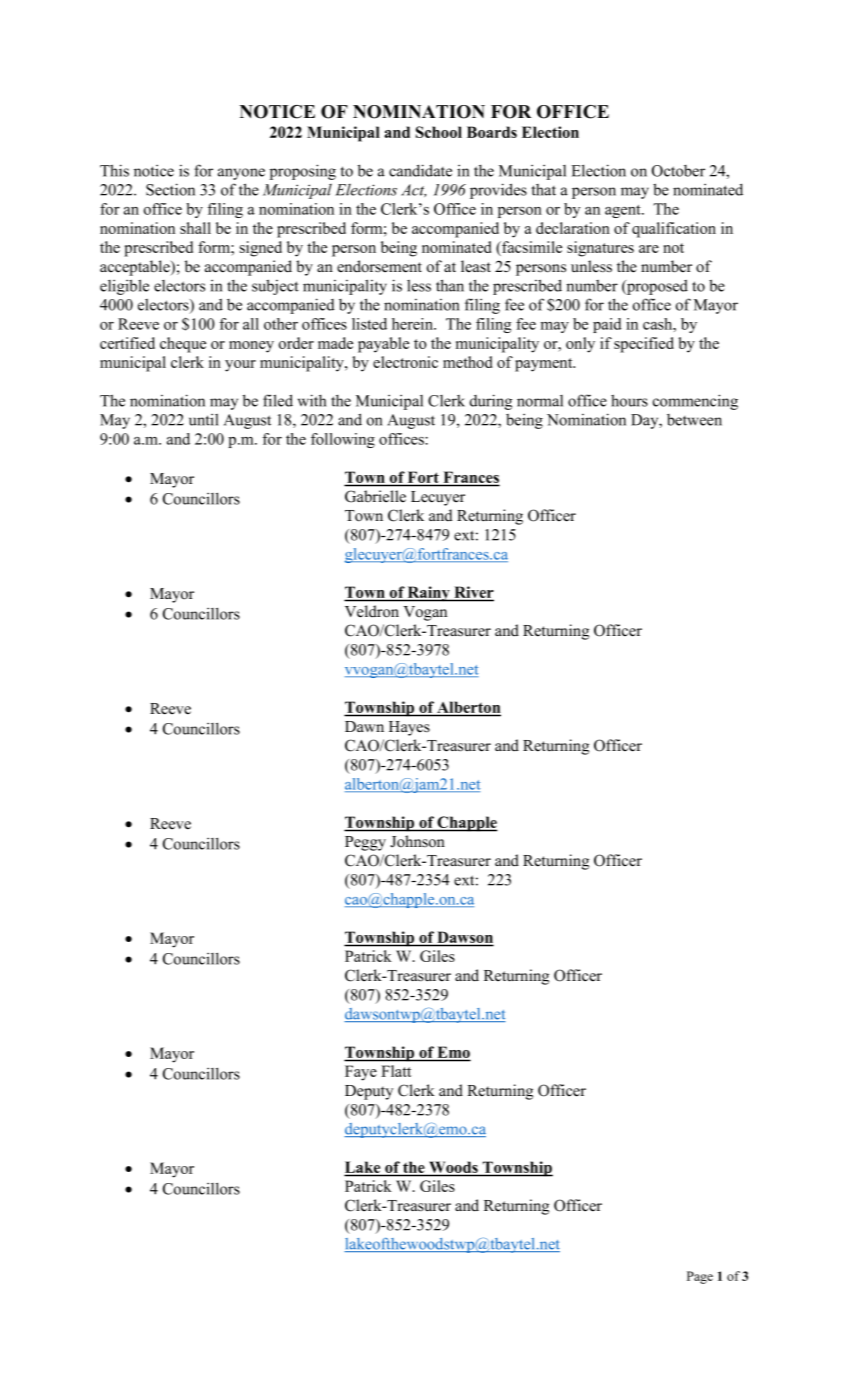  What do you see at coordinates (409, 728) in the document?
I see `Hayes` at bounding box center [409, 728].
